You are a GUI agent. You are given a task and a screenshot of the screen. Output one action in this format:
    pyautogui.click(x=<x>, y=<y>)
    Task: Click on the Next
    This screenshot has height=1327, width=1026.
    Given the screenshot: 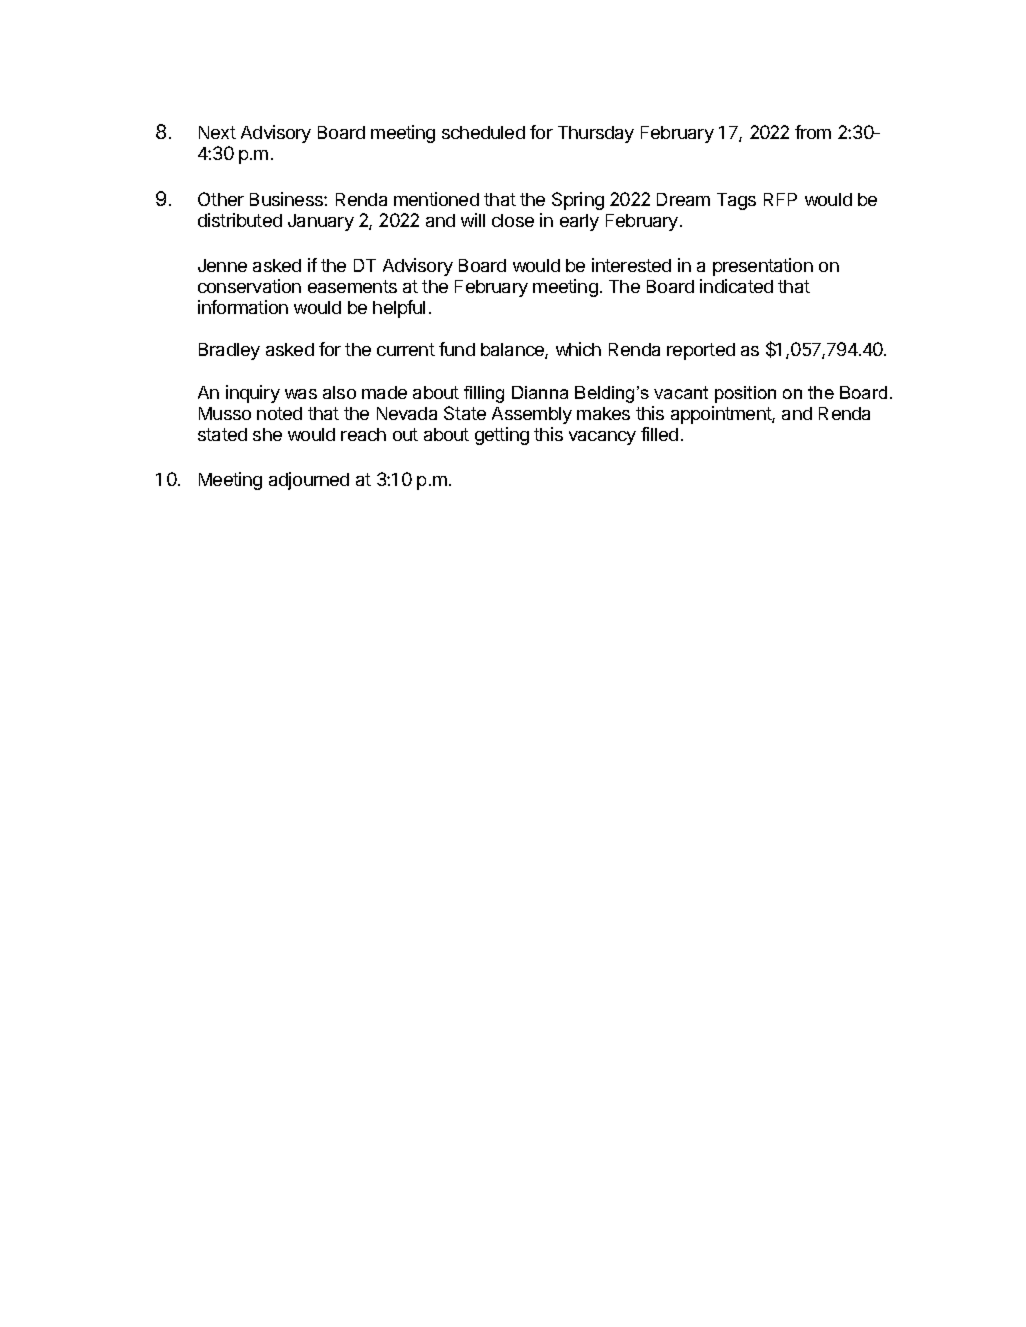 What is the action you would take?
    pyautogui.click(x=217, y=132)
